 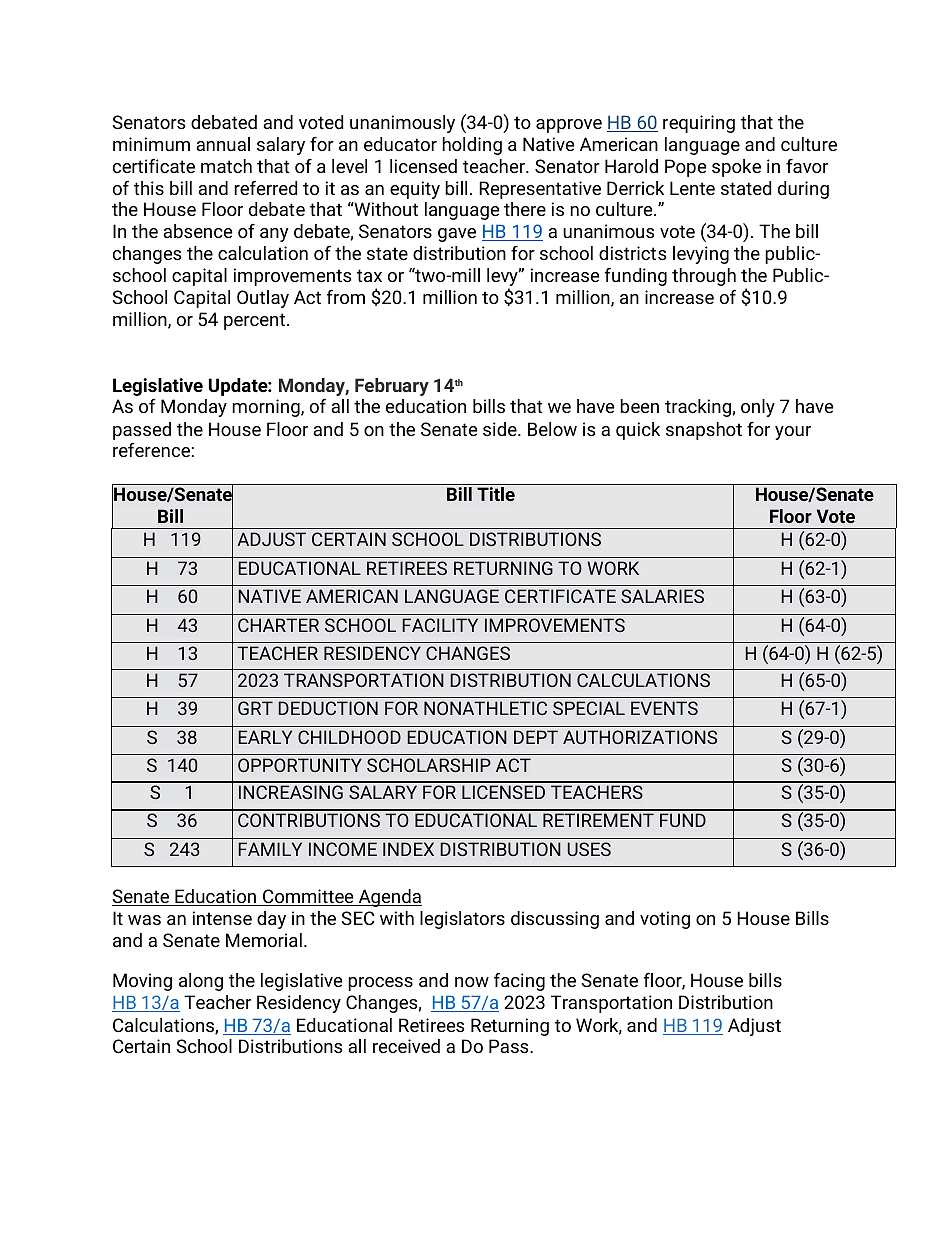 What do you see at coordinates (704, 431) in the document?
I see `snapshot` at bounding box center [704, 431].
